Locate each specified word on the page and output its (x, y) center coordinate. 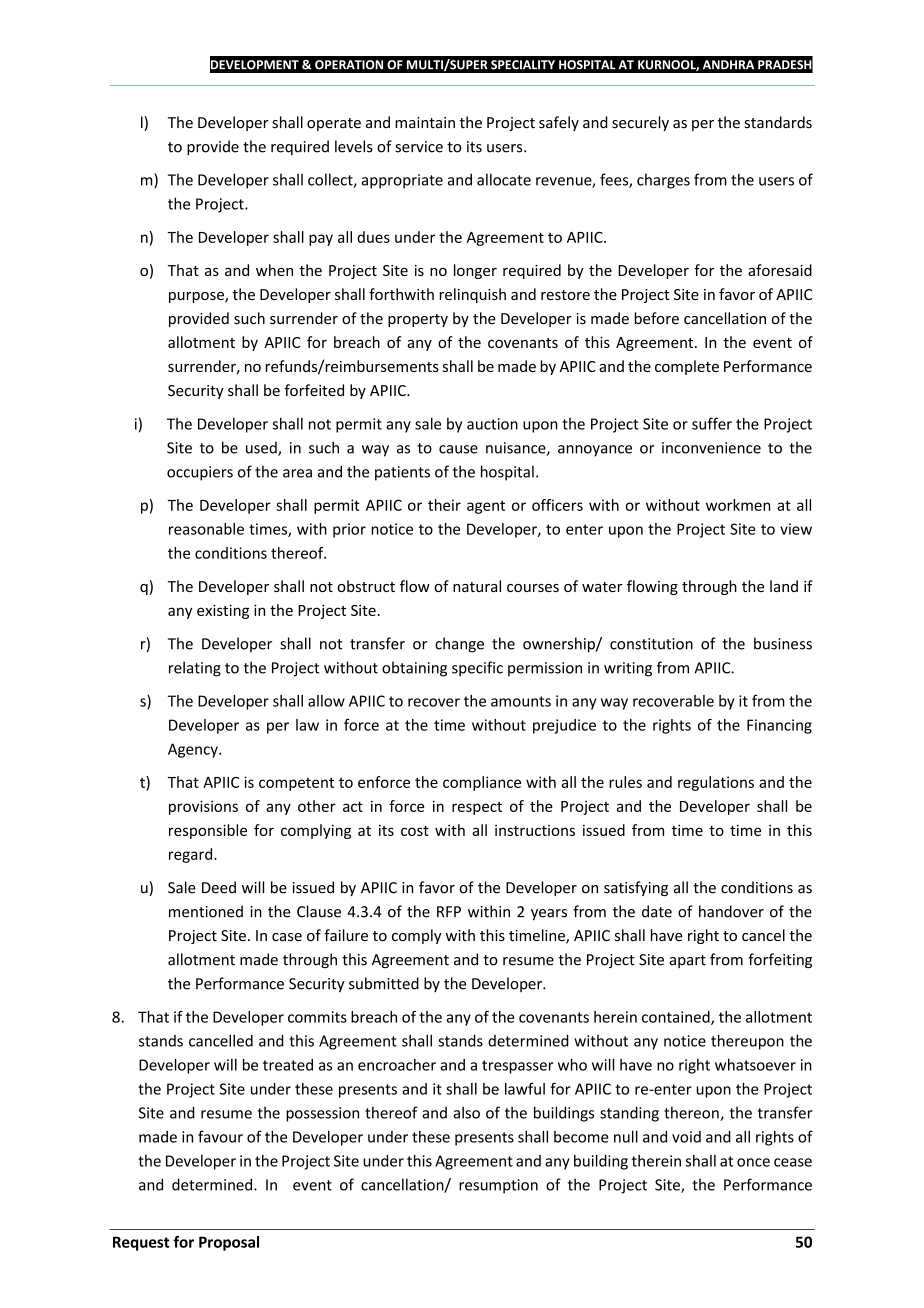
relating (195, 669)
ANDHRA (728, 65)
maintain (425, 123)
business (783, 643)
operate (334, 124)
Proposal (229, 1243)
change (459, 645)
